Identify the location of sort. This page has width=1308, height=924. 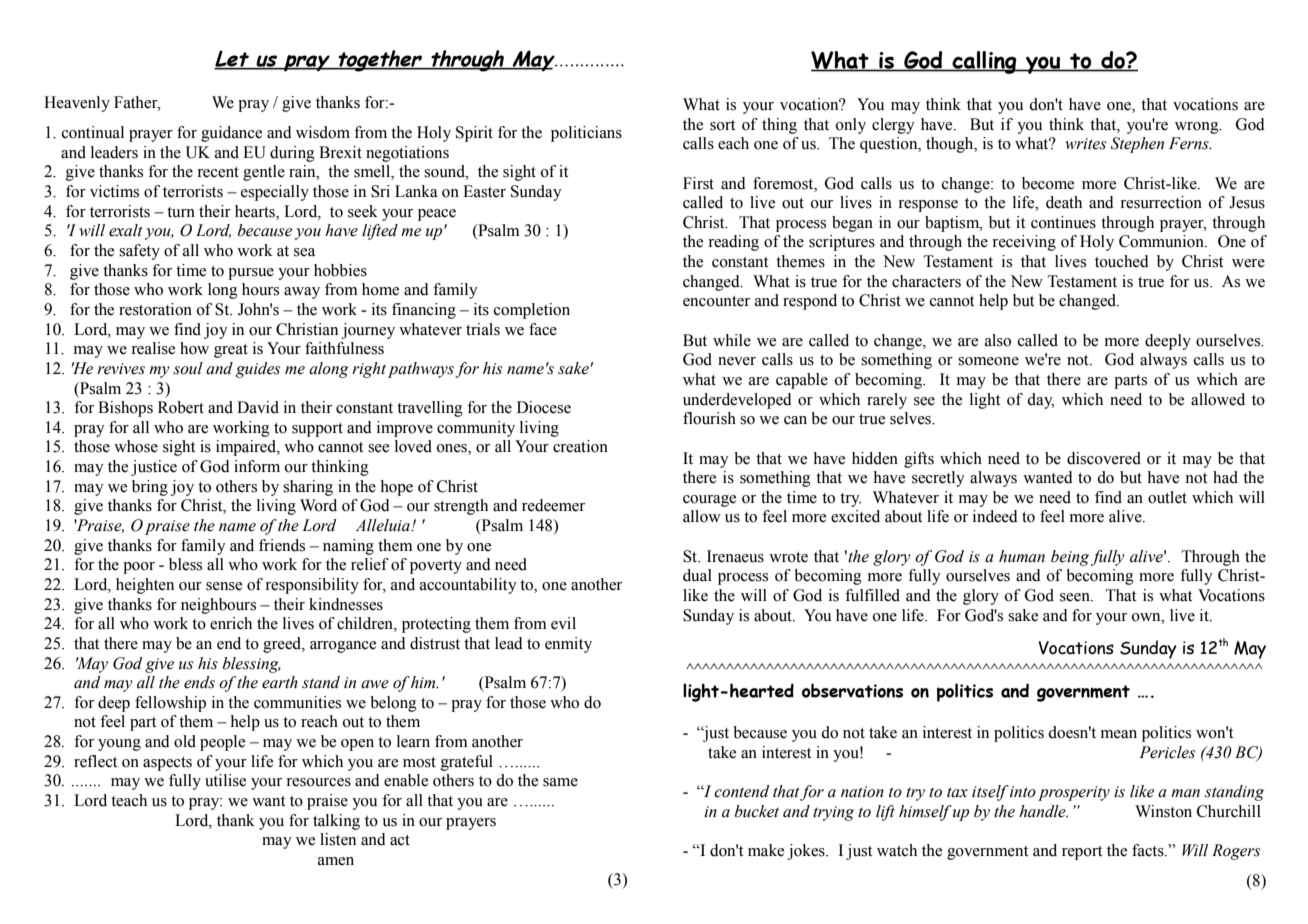
(722, 125).
